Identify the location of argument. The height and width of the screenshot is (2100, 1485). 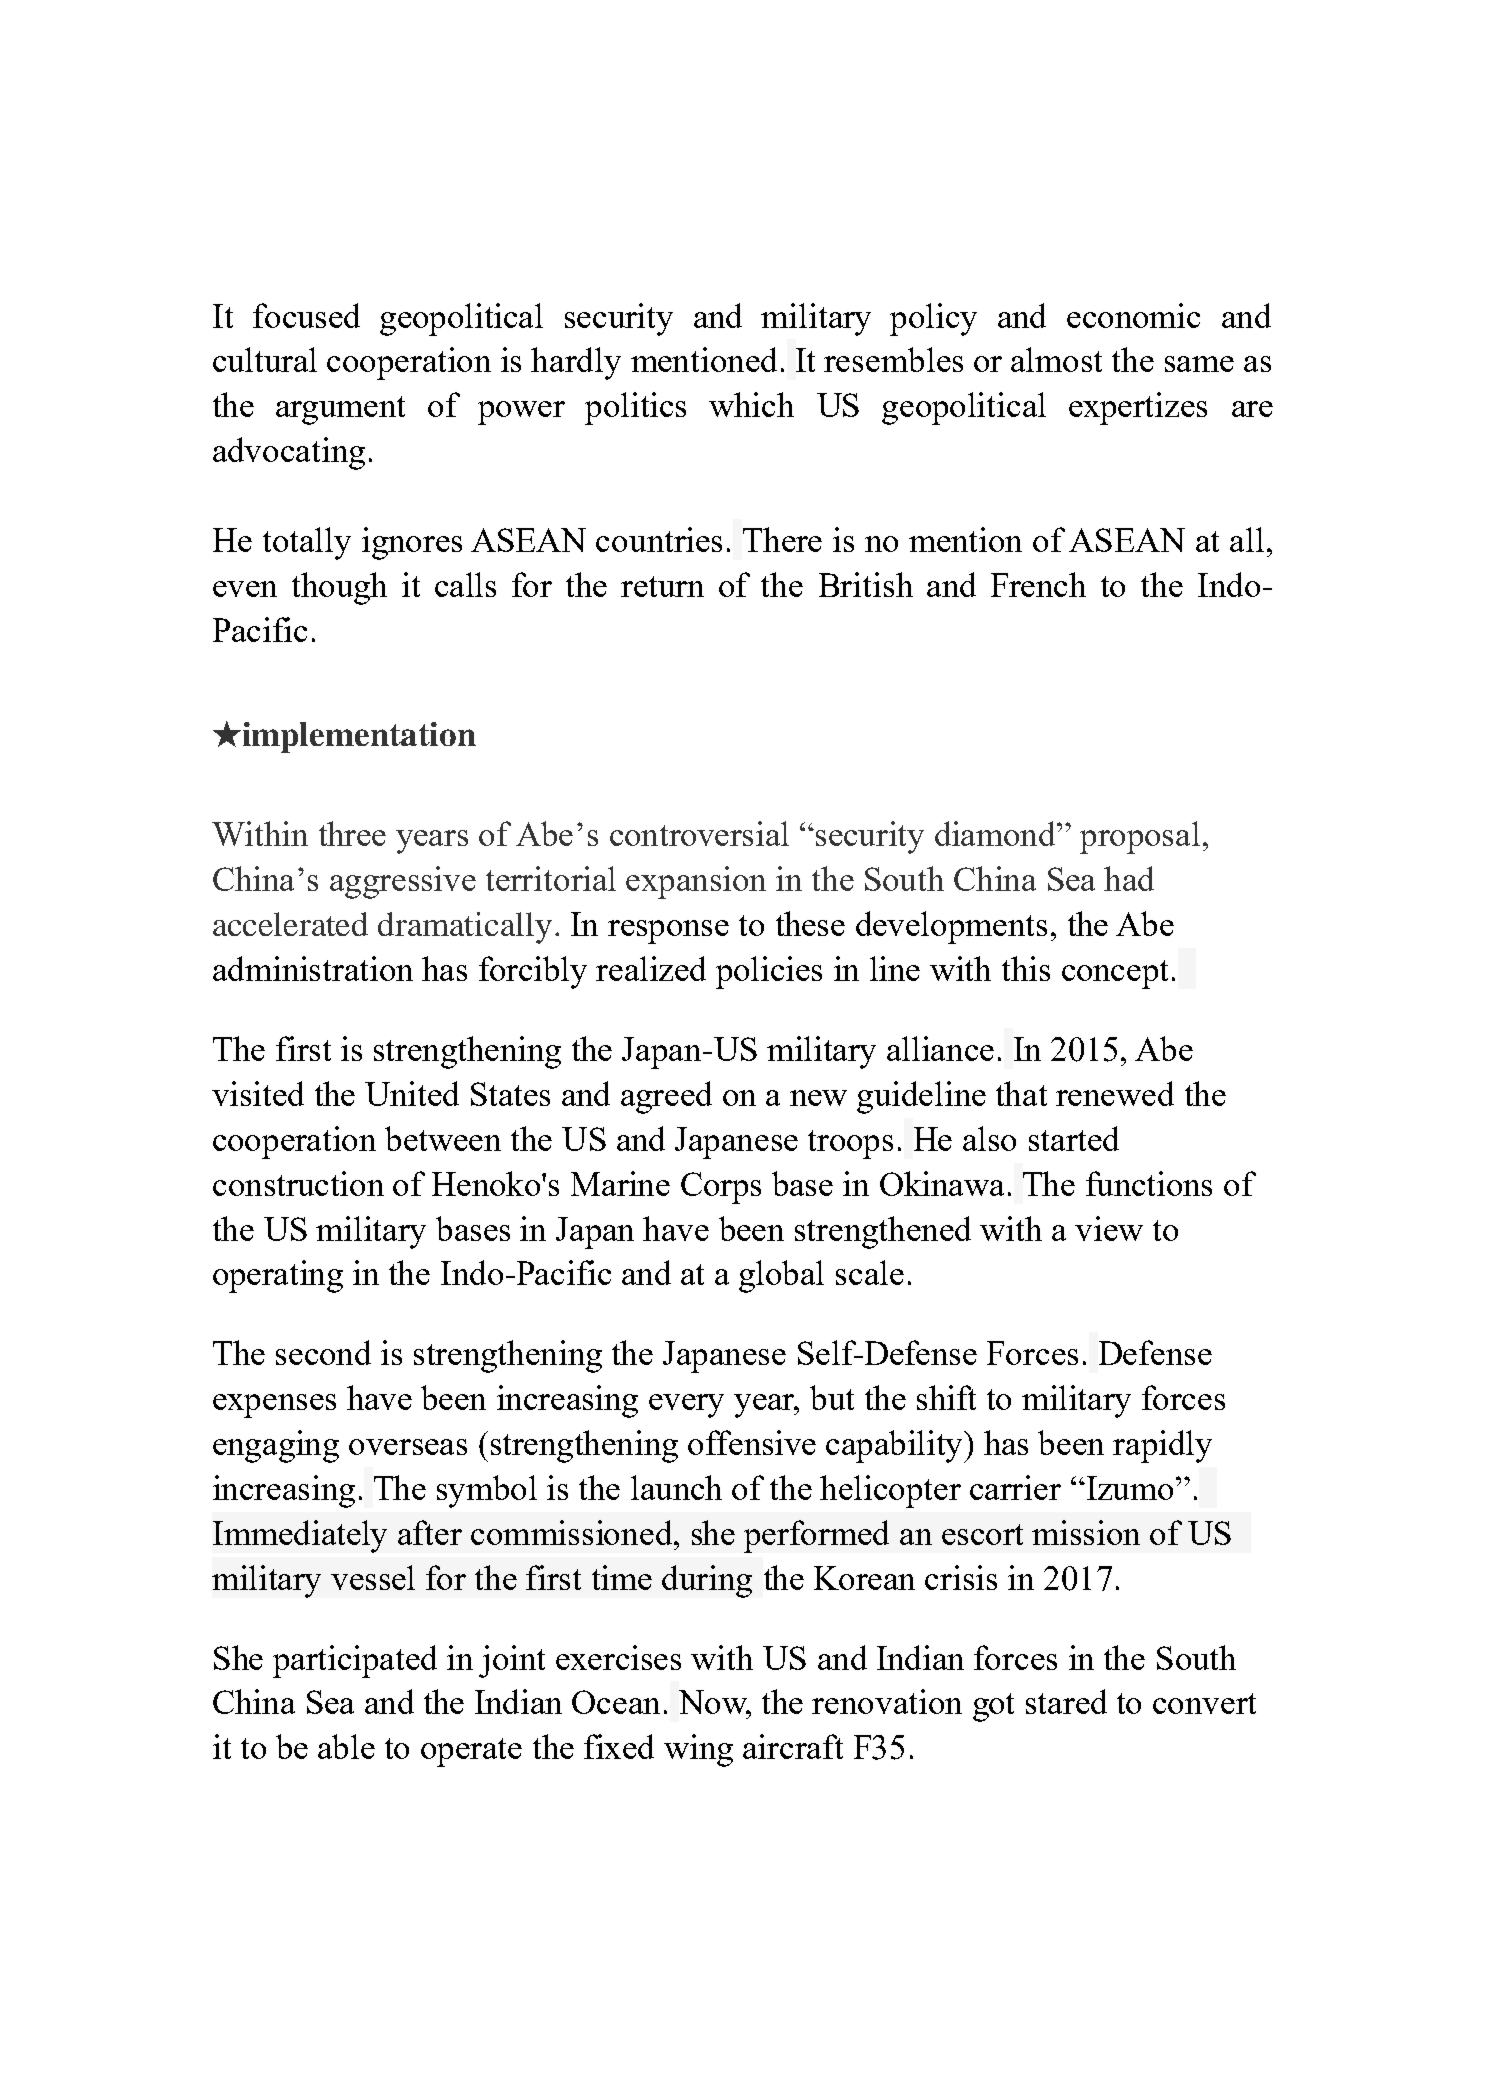
(340, 410).
